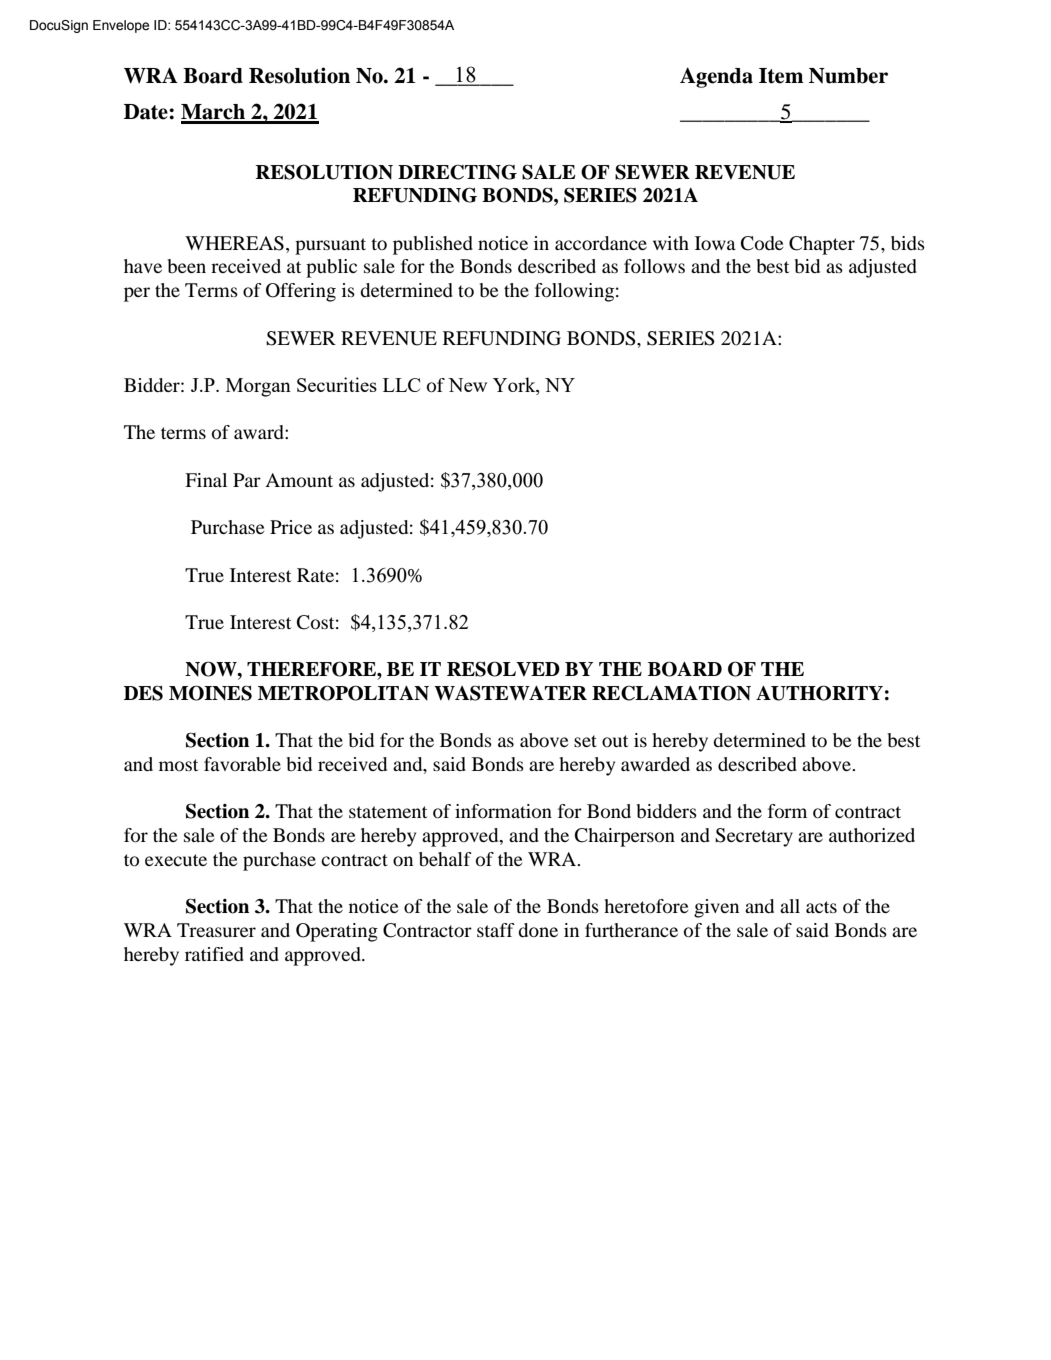  Describe the element at coordinates (258, 387) in the page. I see `Morgan` at that location.
